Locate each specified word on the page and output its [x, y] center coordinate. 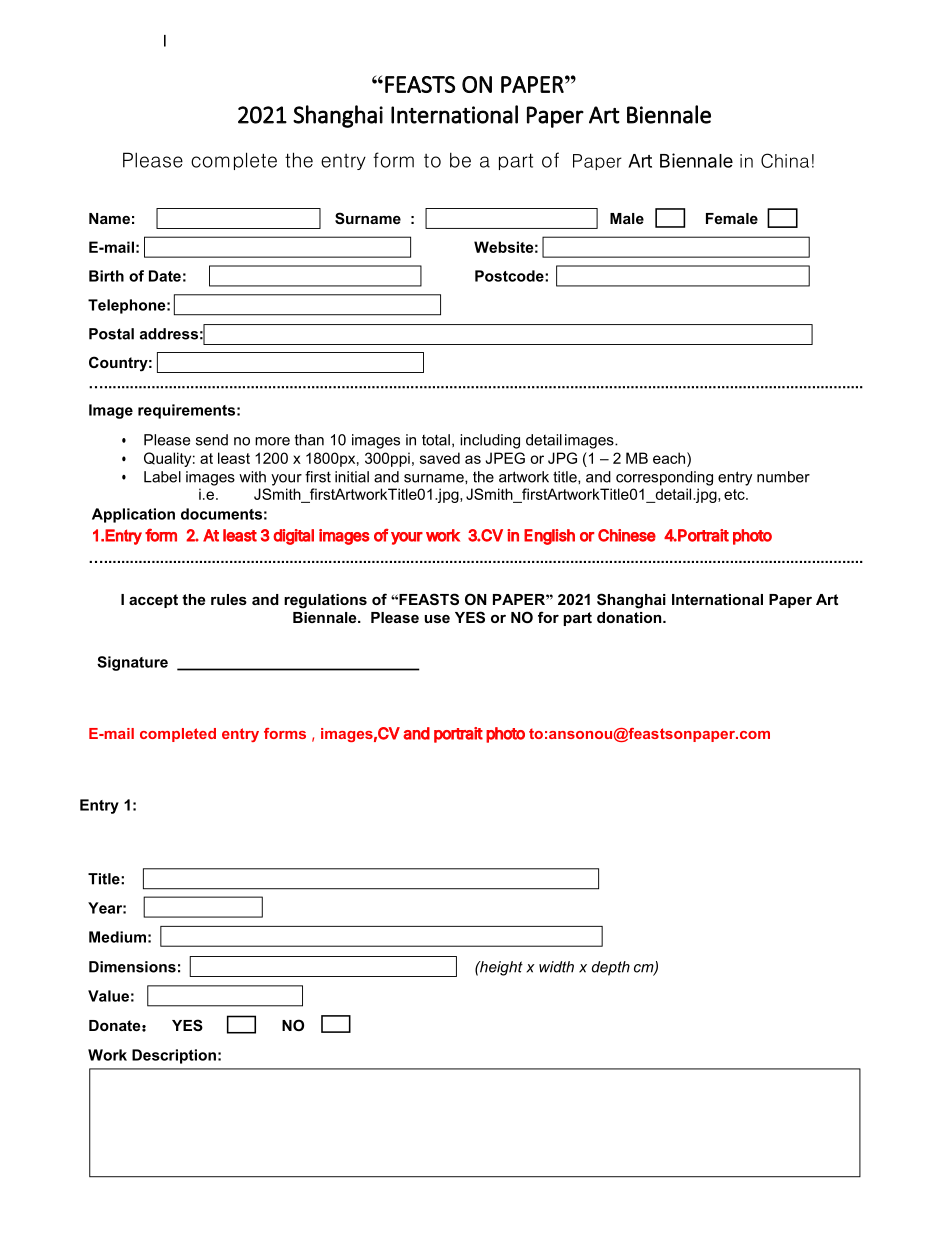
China [785, 160]
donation [630, 617]
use [437, 619]
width [556, 967]
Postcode [510, 276]
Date [165, 276]
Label [162, 477]
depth [611, 968]
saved [440, 458]
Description [174, 1056]
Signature [132, 663]
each [670, 458]
